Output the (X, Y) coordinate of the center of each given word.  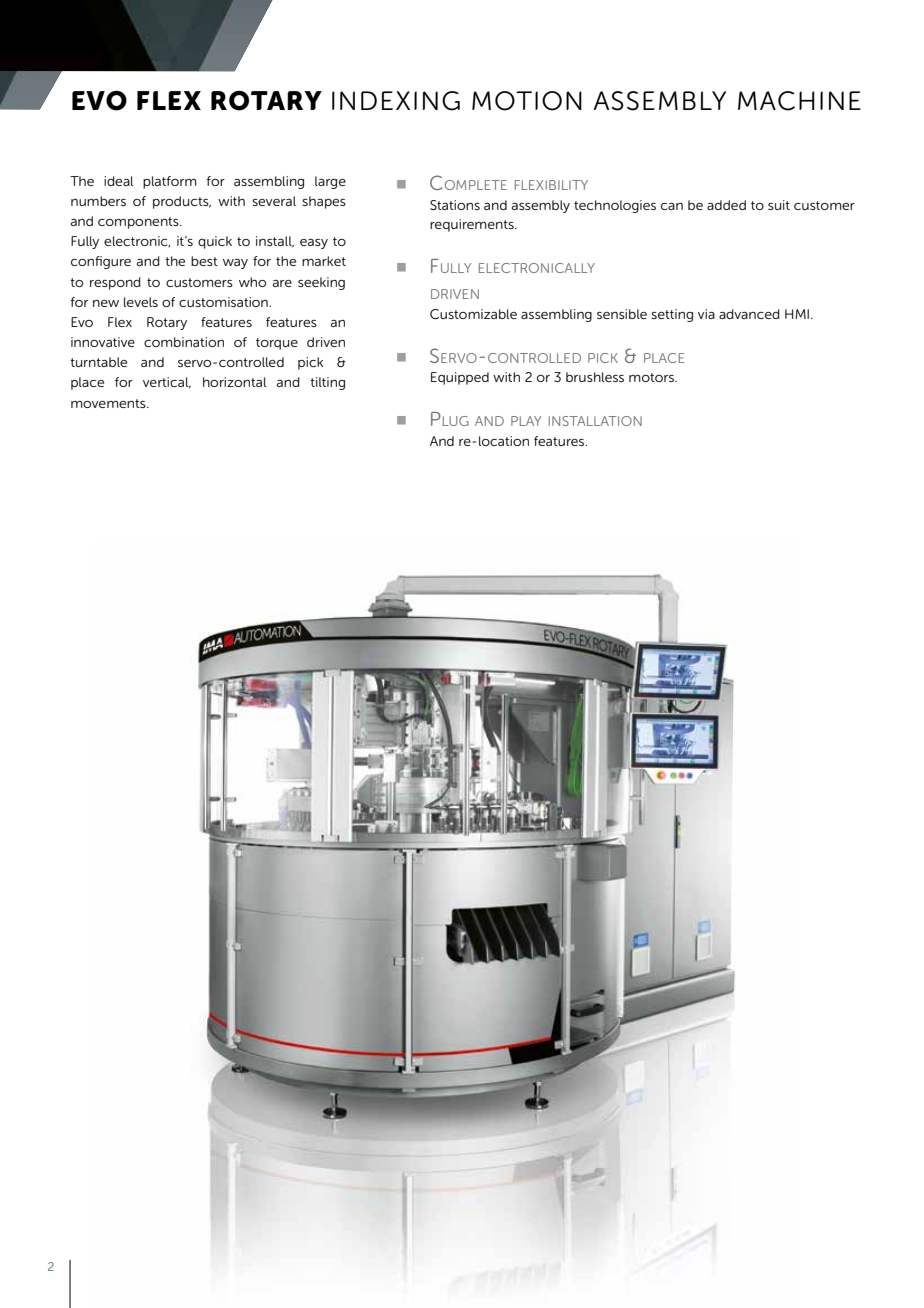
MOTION (527, 101)
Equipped (460, 378)
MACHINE (799, 101)
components (139, 223)
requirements (473, 225)
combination (184, 342)
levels (141, 302)
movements (109, 403)
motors (652, 377)
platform (170, 182)
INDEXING (396, 101)
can (672, 206)
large (330, 182)
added (726, 205)
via (706, 314)
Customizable (473, 314)
